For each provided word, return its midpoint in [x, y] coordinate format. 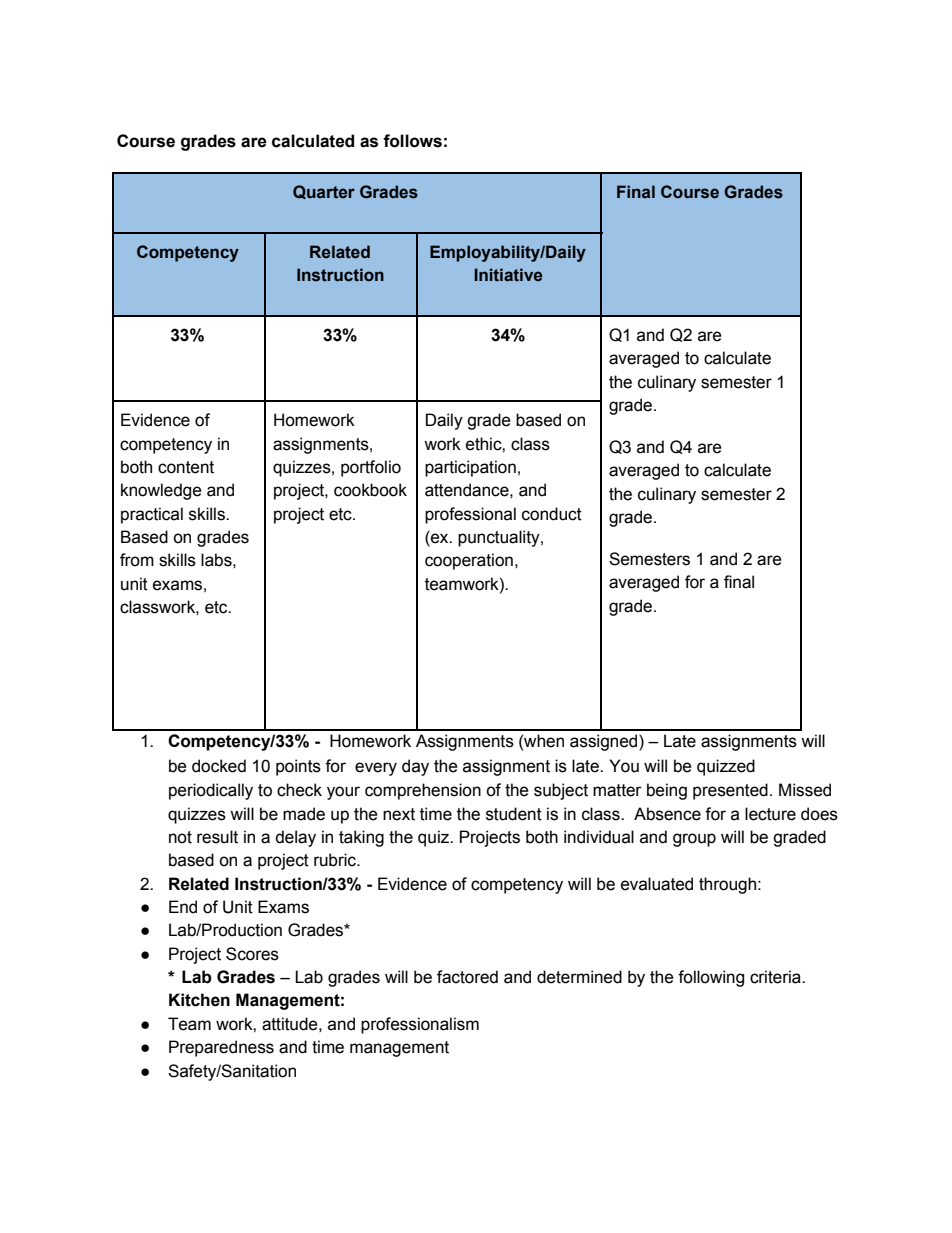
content [186, 467]
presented [730, 791]
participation [470, 468]
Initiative [508, 275]
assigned [605, 742]
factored [467, 977]
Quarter [324, 192]
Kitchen [199, 1000]
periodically [211, 791]
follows [412, 141]
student [514, 814]
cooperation [469, 561]
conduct [552, 514]
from [137, 560]
